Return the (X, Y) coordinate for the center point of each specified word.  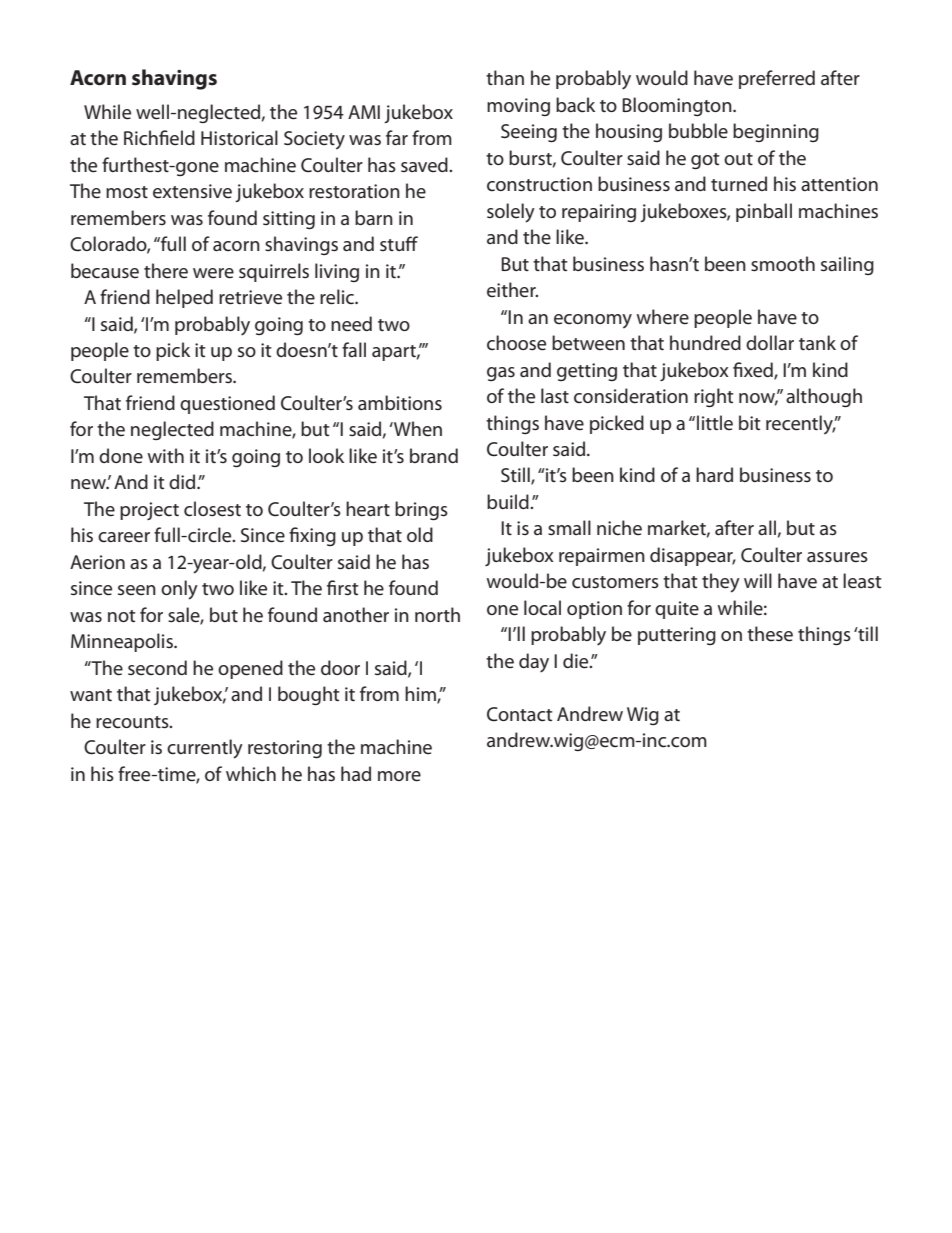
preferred (777, 79)
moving (518, 107)
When (417, 429)
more (399, 776)
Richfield (159, 138)
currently (205, 749)
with (165, 455)
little (715, 422)
